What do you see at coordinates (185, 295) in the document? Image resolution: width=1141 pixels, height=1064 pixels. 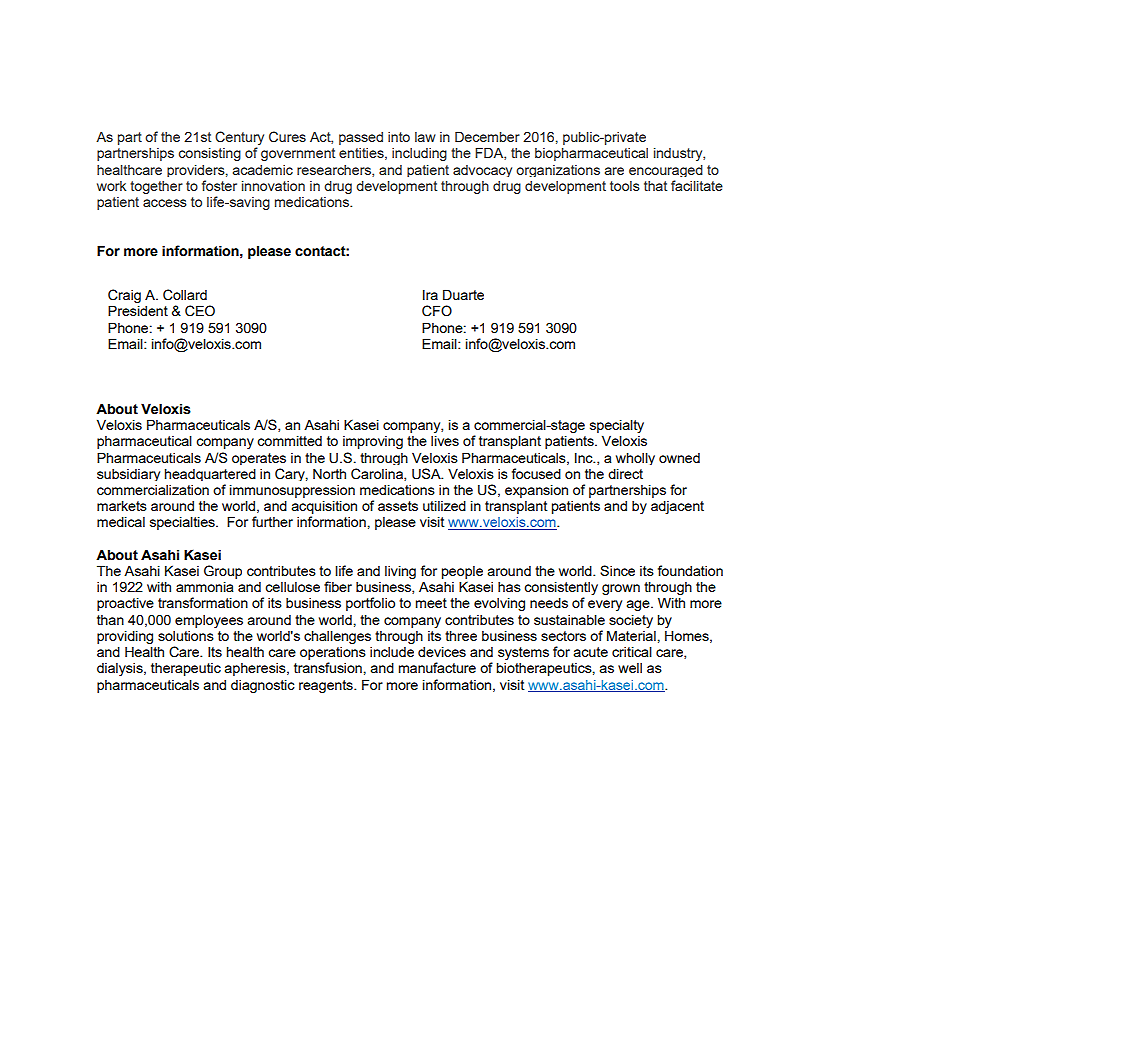 I see `Collard` at bounding box center [185, 295].
